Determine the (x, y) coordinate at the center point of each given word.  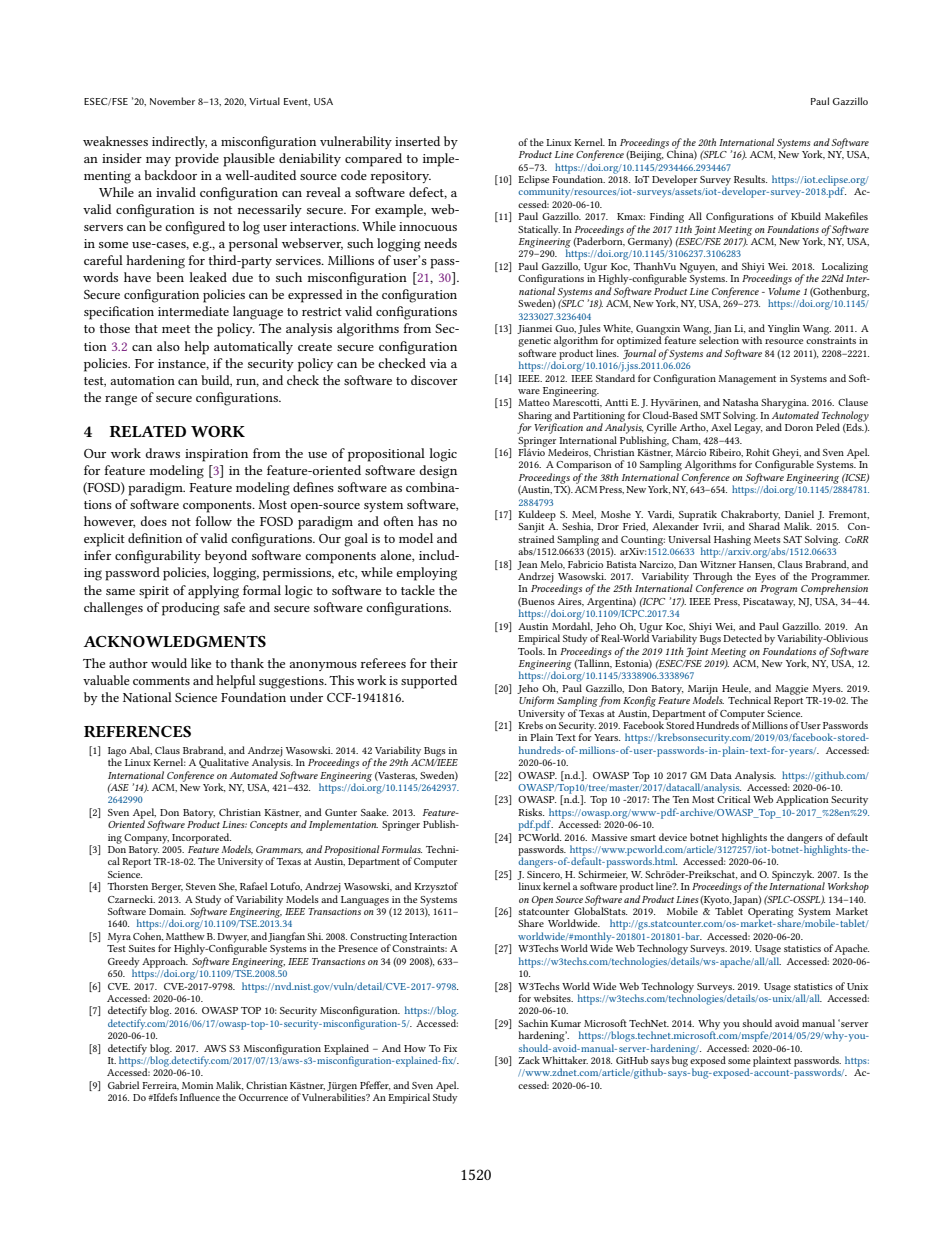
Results (750, 179)
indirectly (179, 142)
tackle (418, 590)
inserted (417, 141)
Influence (200, 1097)
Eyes (765, 578)
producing (191, 609)
